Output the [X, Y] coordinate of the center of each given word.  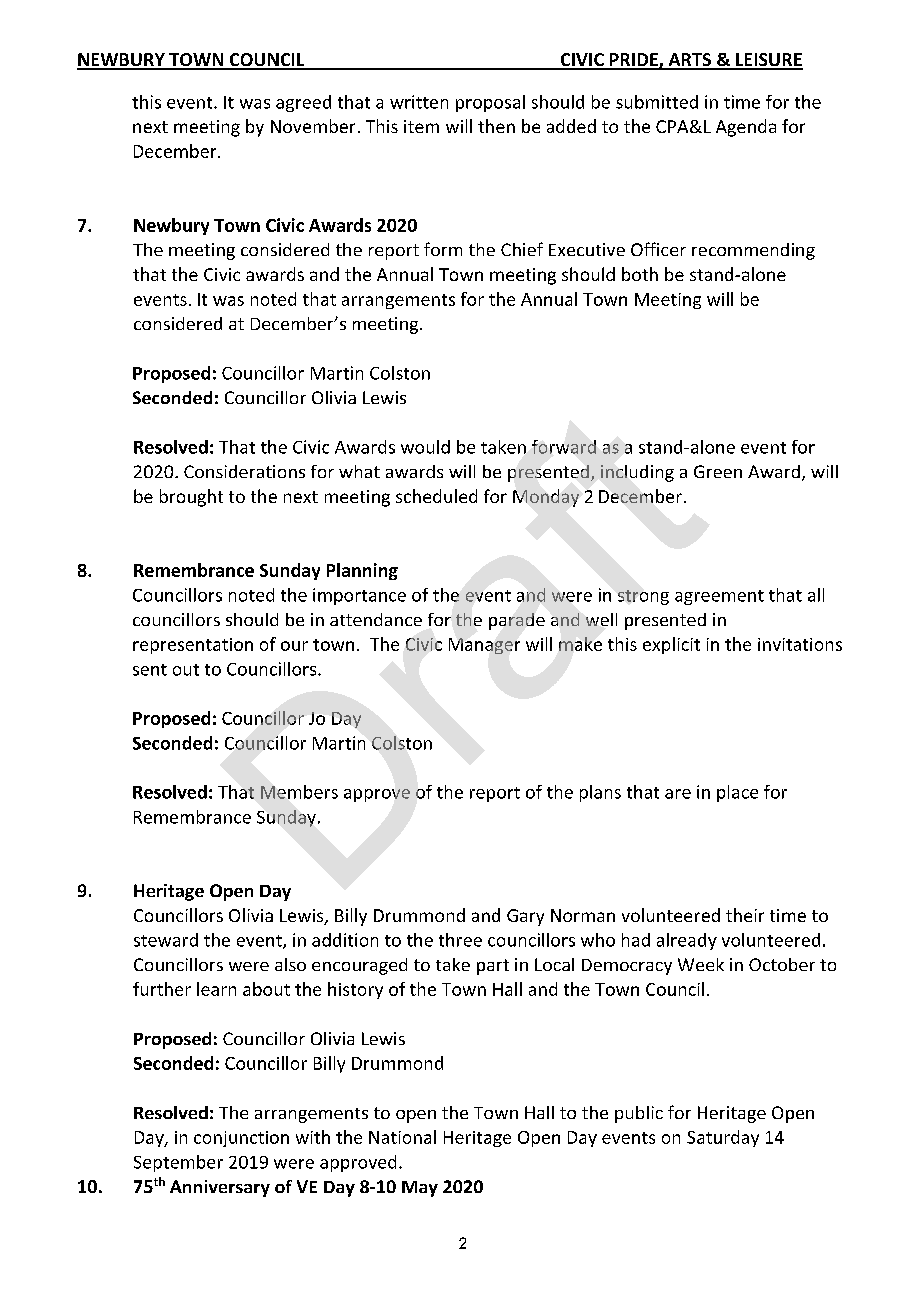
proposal [490, 103]
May [420, 1189]
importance [359, 596]
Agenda [746, 128]
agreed [303, 103]
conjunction [241, 1139]
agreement [719, 597]
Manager [484, 646]
